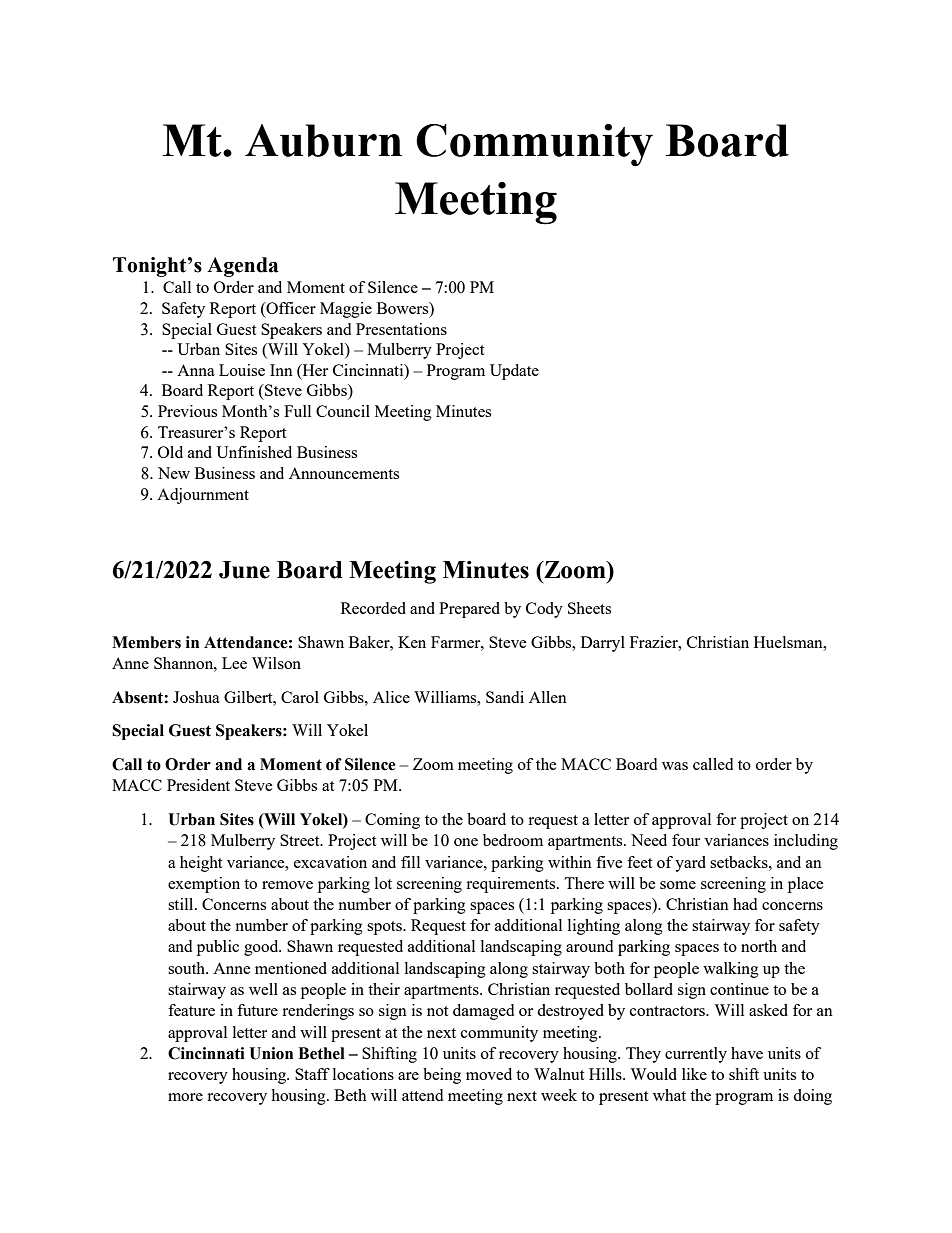 The image size is (952, 1233). I want to click on Unfinished, so click(254, 452).
